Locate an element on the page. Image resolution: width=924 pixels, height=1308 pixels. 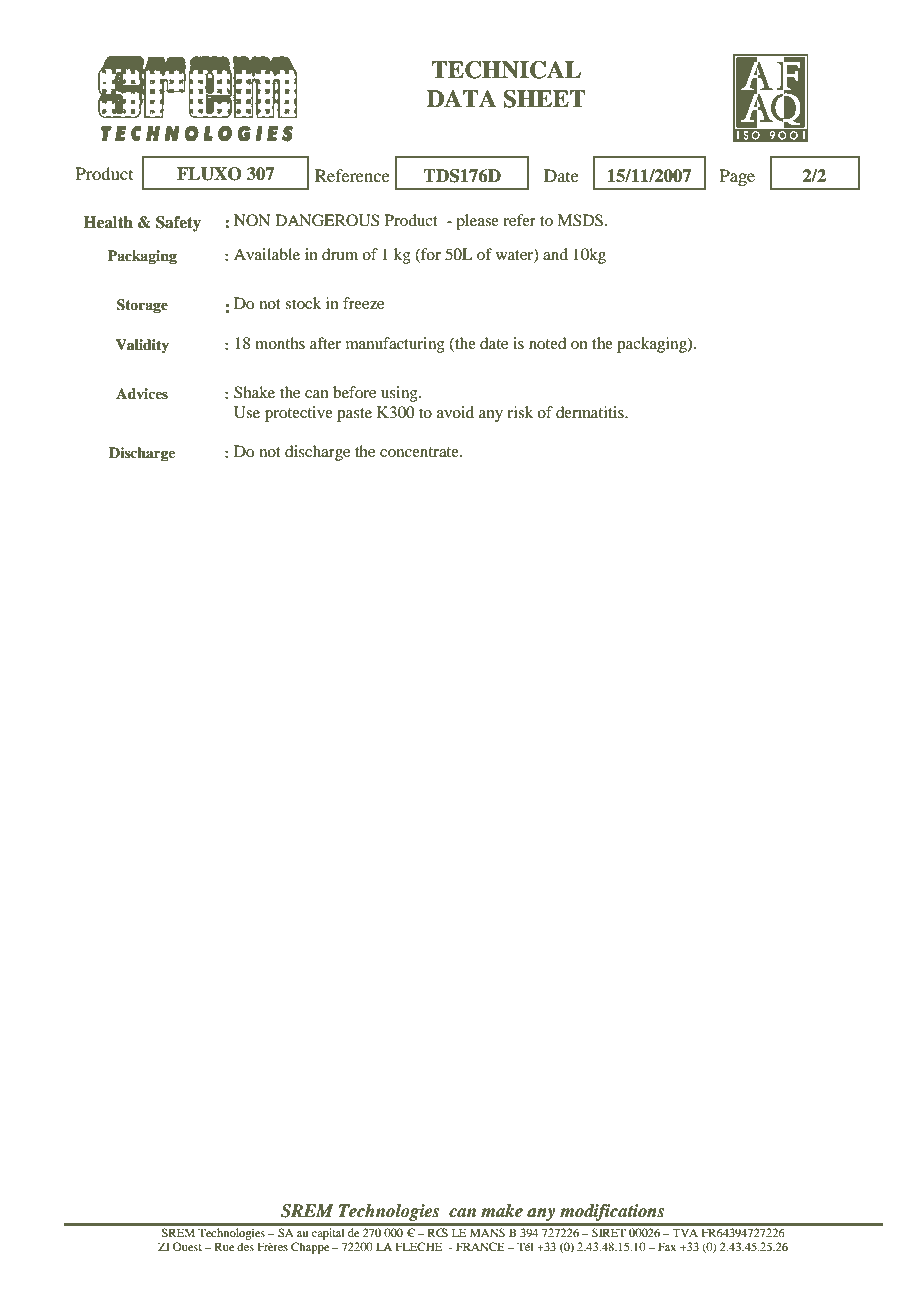
dermatitis is located at coordinates (591, 412).
